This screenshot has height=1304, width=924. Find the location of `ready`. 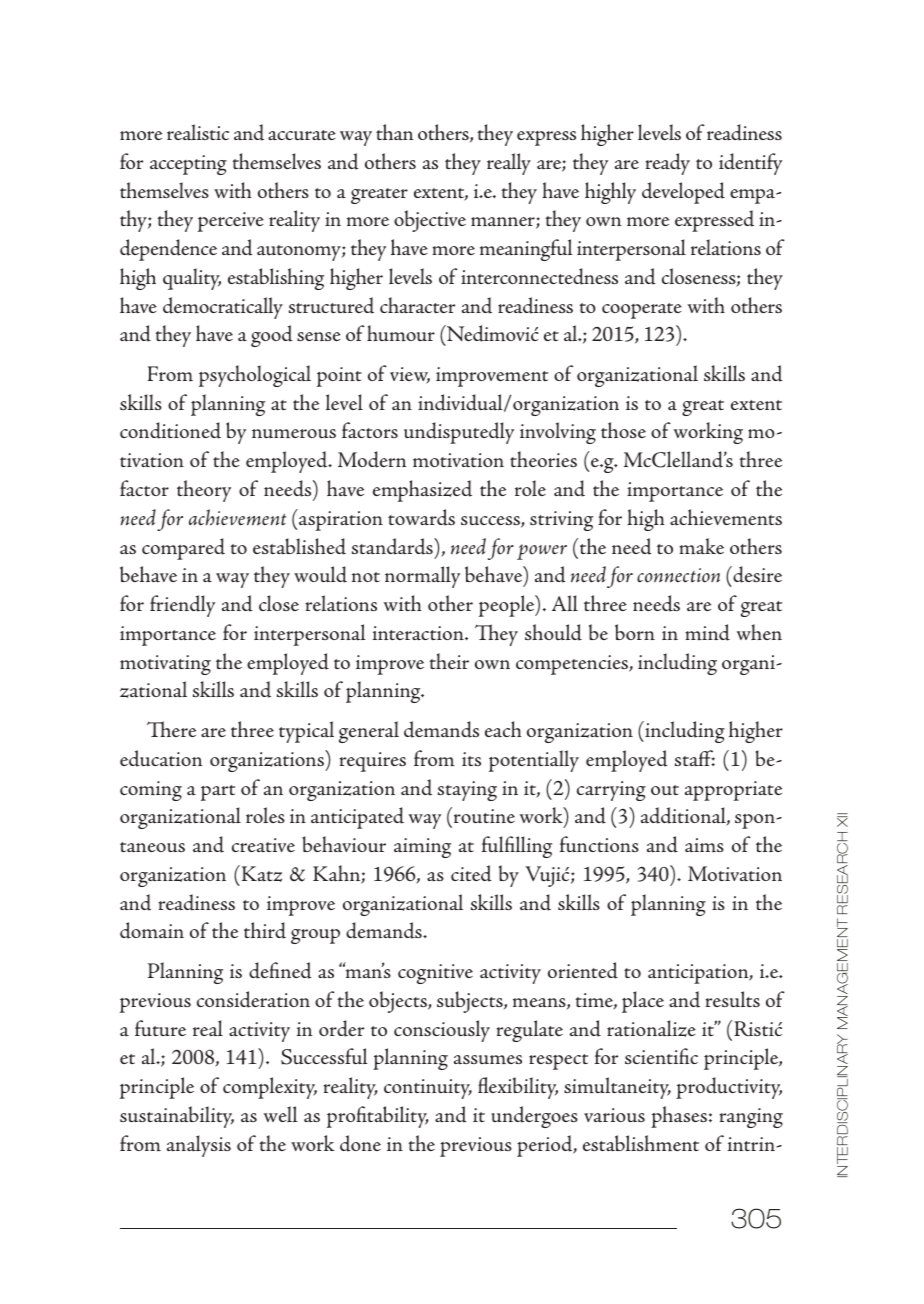

ready is located at coordinates (667, 164).
